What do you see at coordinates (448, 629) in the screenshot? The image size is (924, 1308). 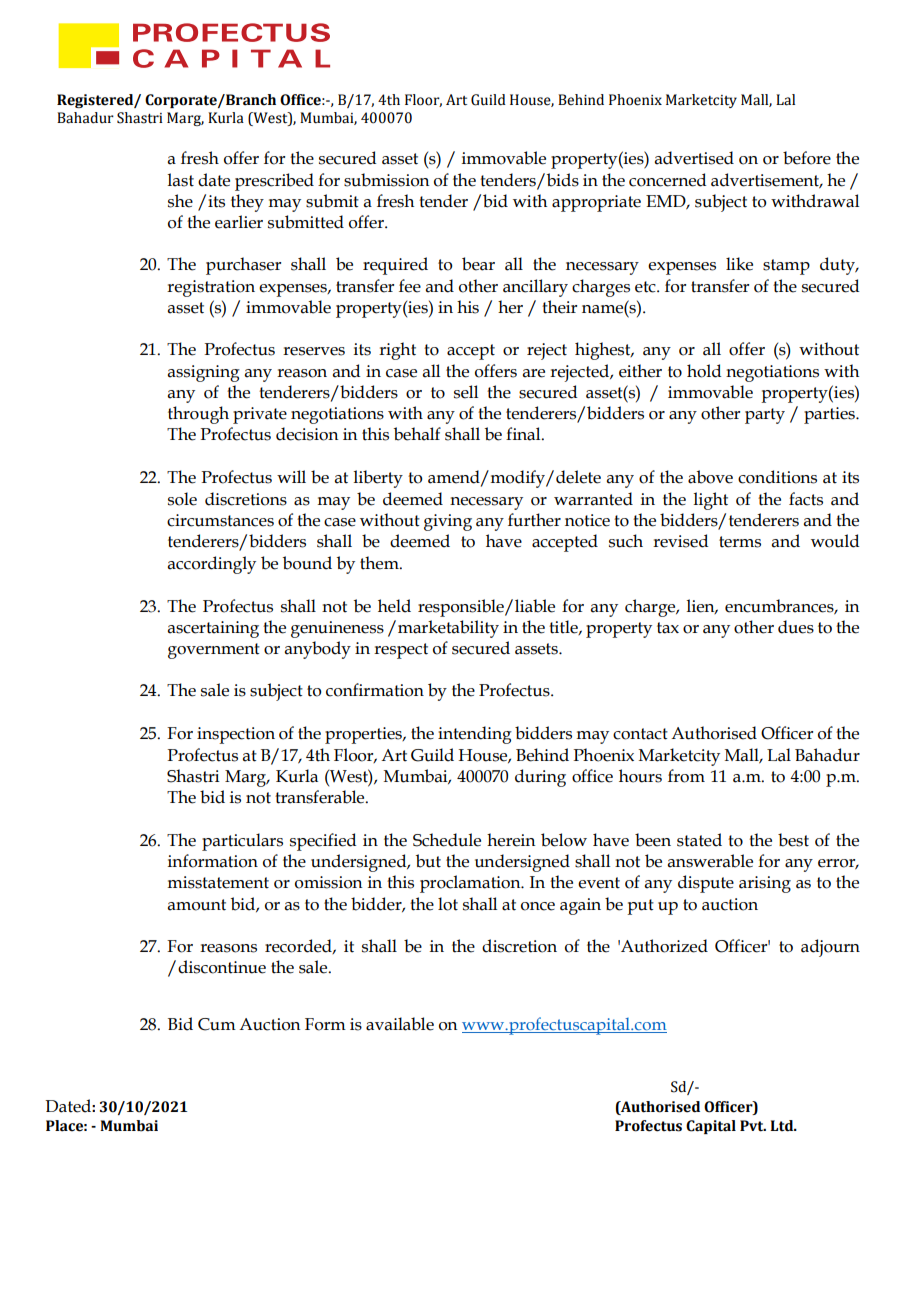 I see `marketability` at bounding box center [448, 629].
